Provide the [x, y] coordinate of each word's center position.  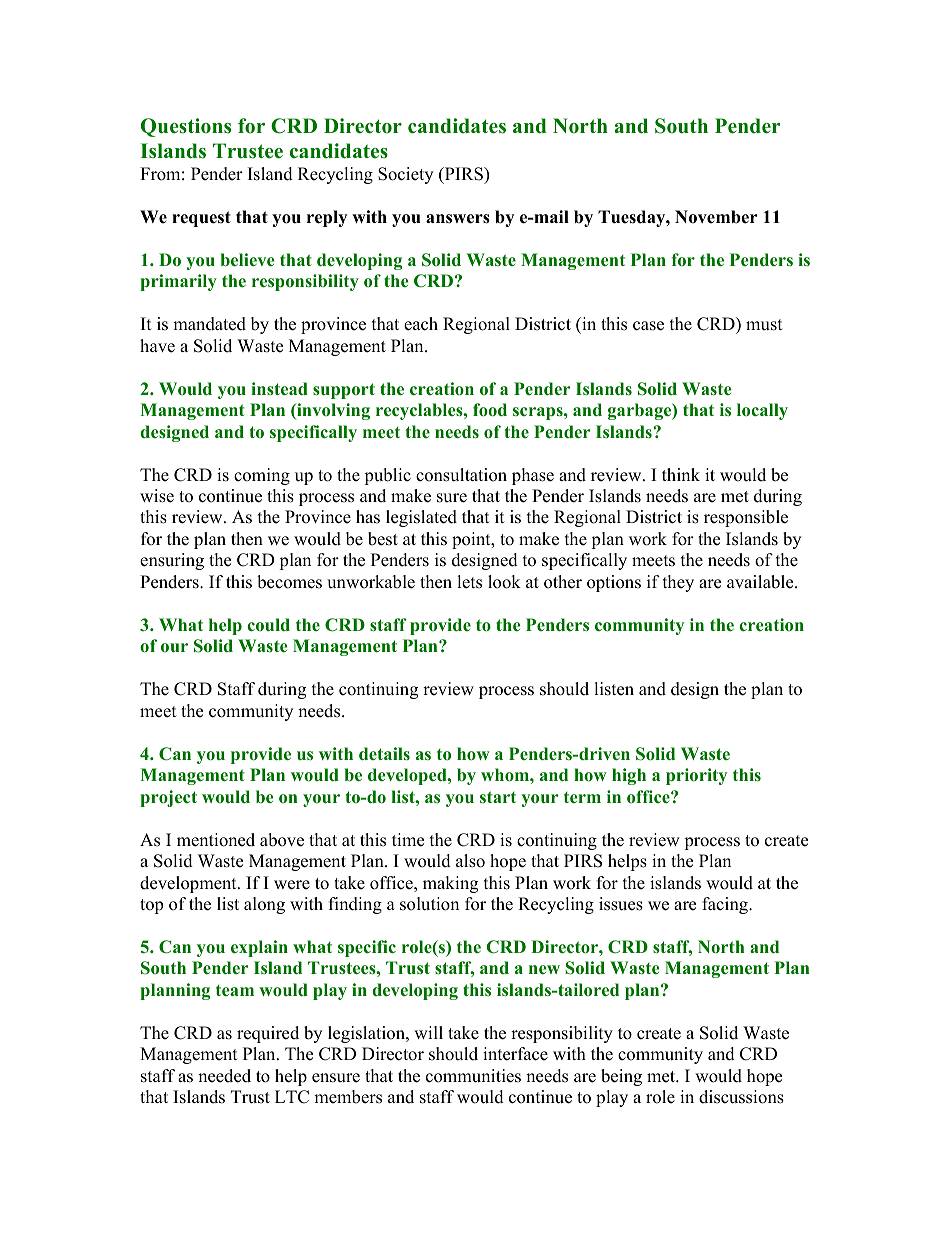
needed [224, 1076]
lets [469, 582]
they [678, 583]
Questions [186, 127]
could [268, 625]
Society [405, 175]
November [716, 217]
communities [473, 1076]
